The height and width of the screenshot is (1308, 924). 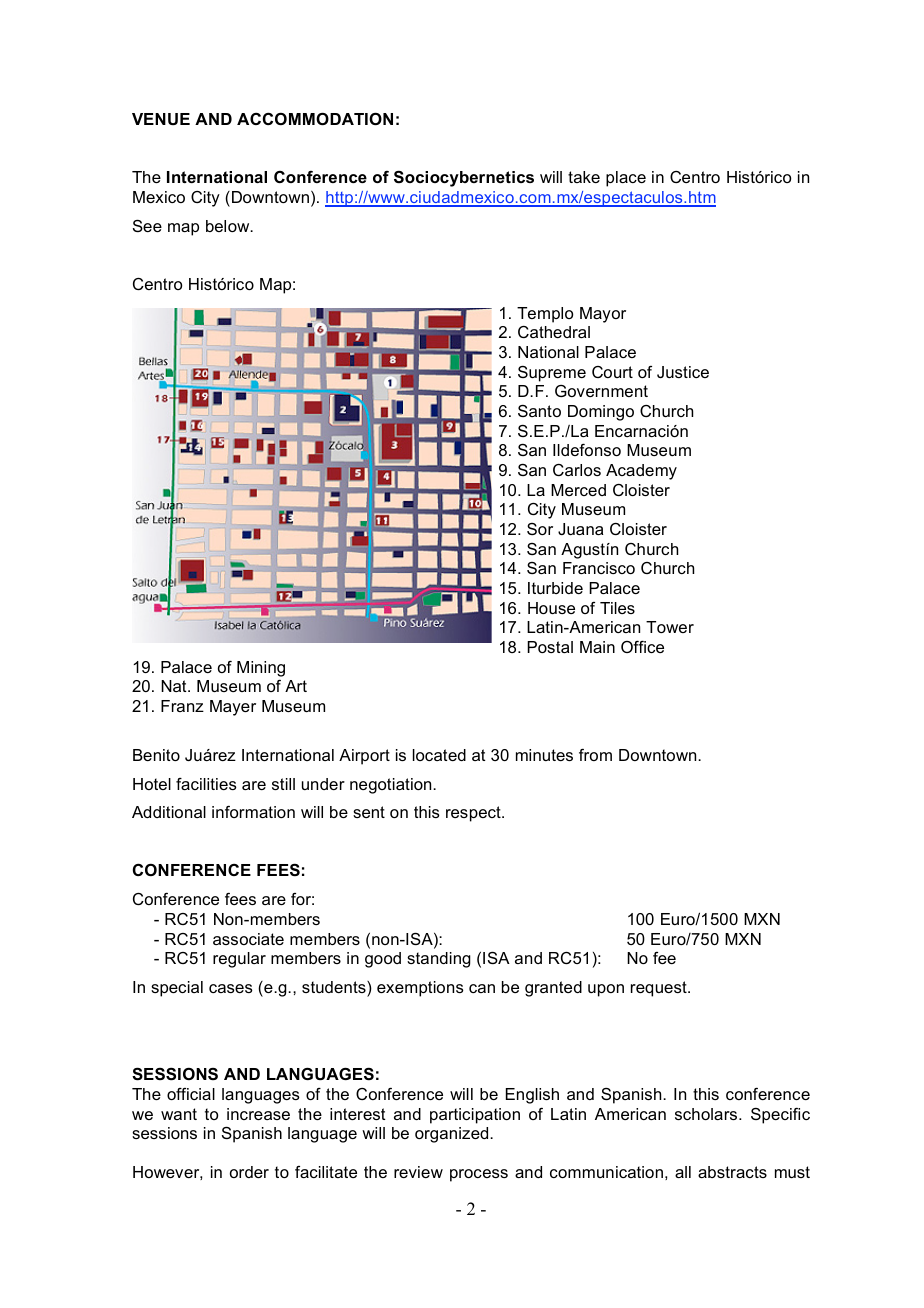 I want to click on VENUE, so click(x=161, y=119).
